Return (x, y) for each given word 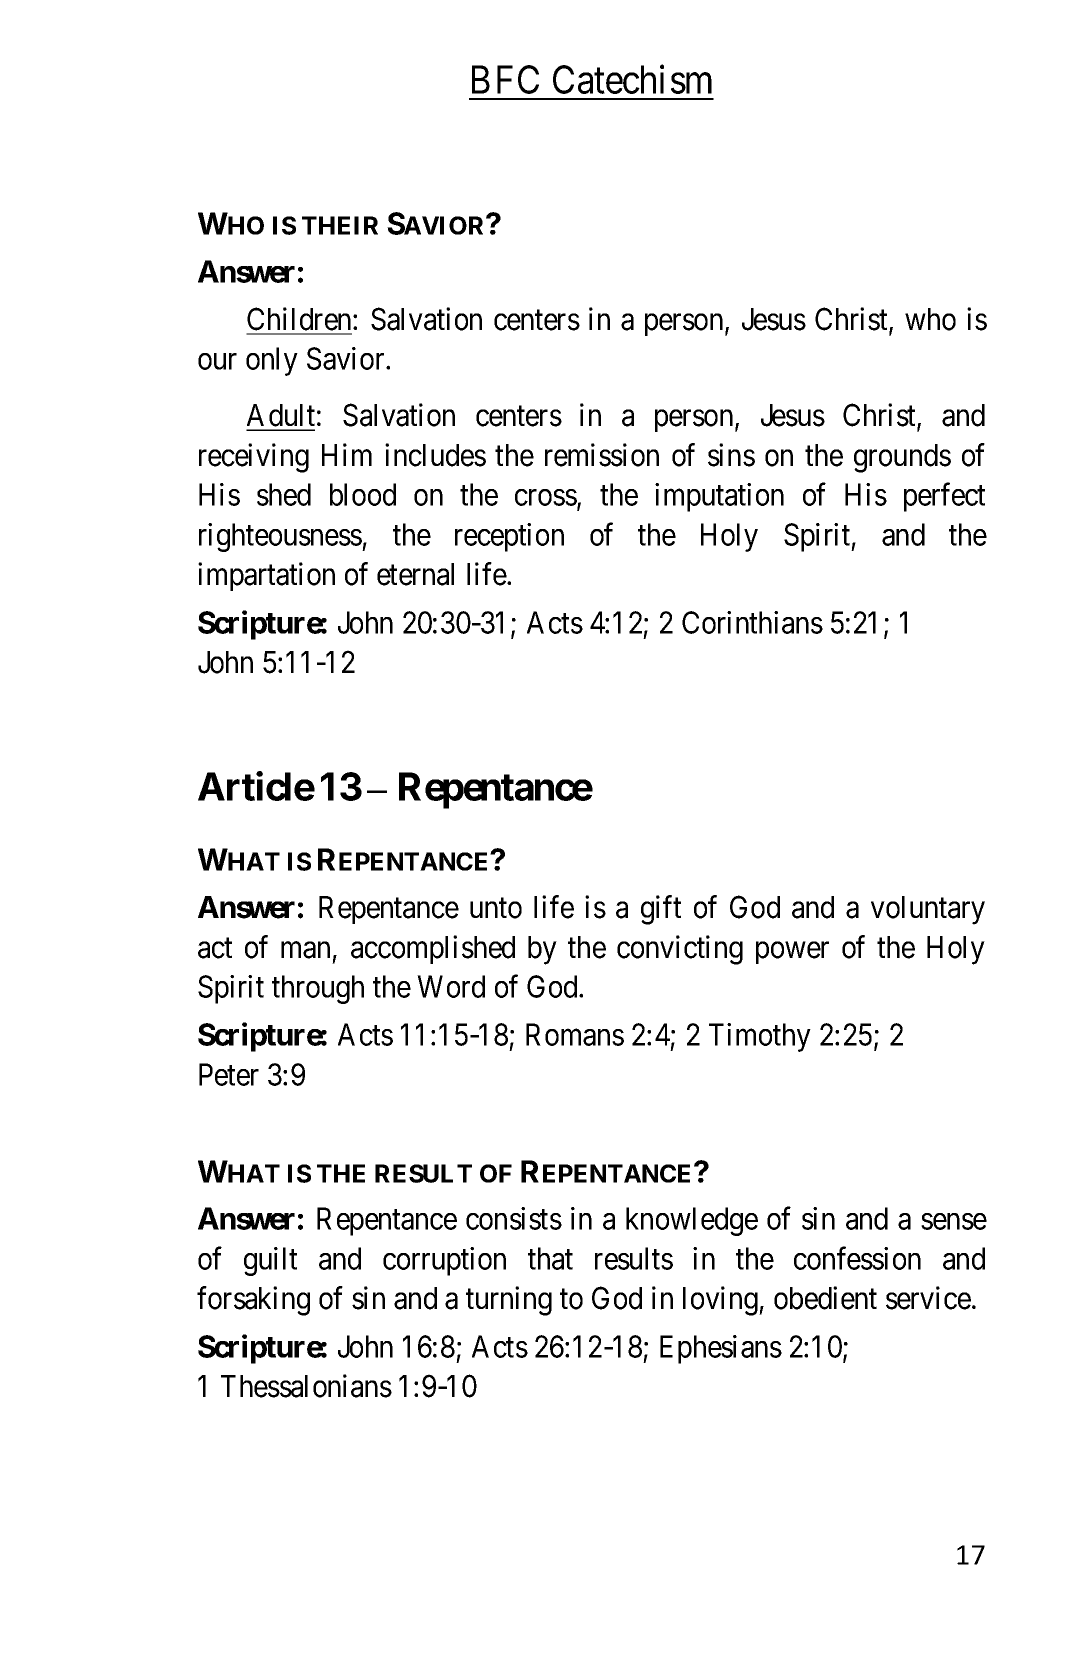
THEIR (340, 225)
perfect (944, 497)
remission (602, 455)
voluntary (928, 910)
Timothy (760, 1037)
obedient (825, 1298)
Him (347, 454)
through (318, 989)
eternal (415, 574)
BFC (505, 79)
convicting (680, 950)
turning (509, 1301)
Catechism (632, 79)
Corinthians (752, 622)
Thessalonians (306, 1386)
